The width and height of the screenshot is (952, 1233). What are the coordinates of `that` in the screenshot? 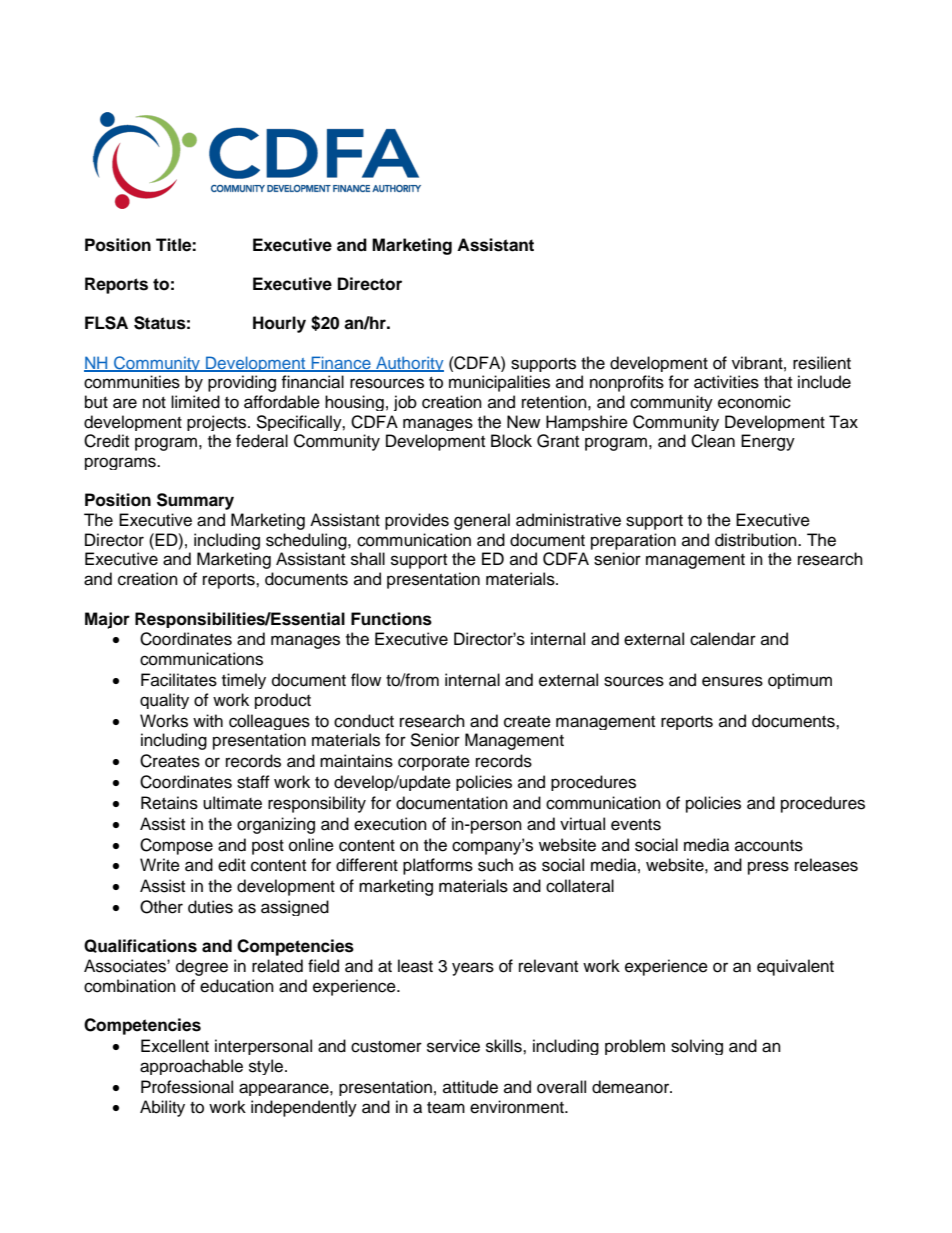 It's located at (778, 382).
